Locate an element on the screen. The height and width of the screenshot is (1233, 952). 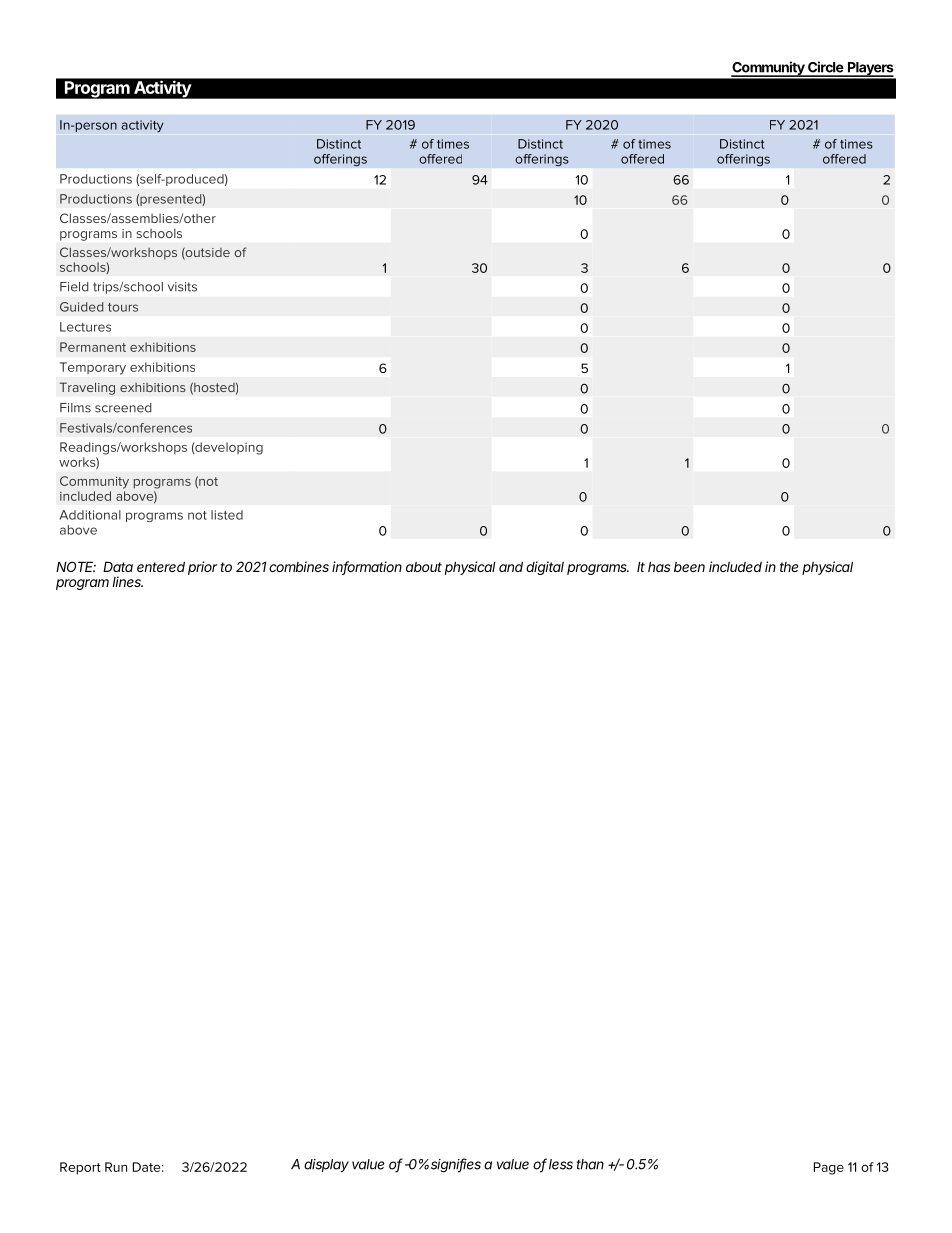
less is located at coordinates (561, 1164).
